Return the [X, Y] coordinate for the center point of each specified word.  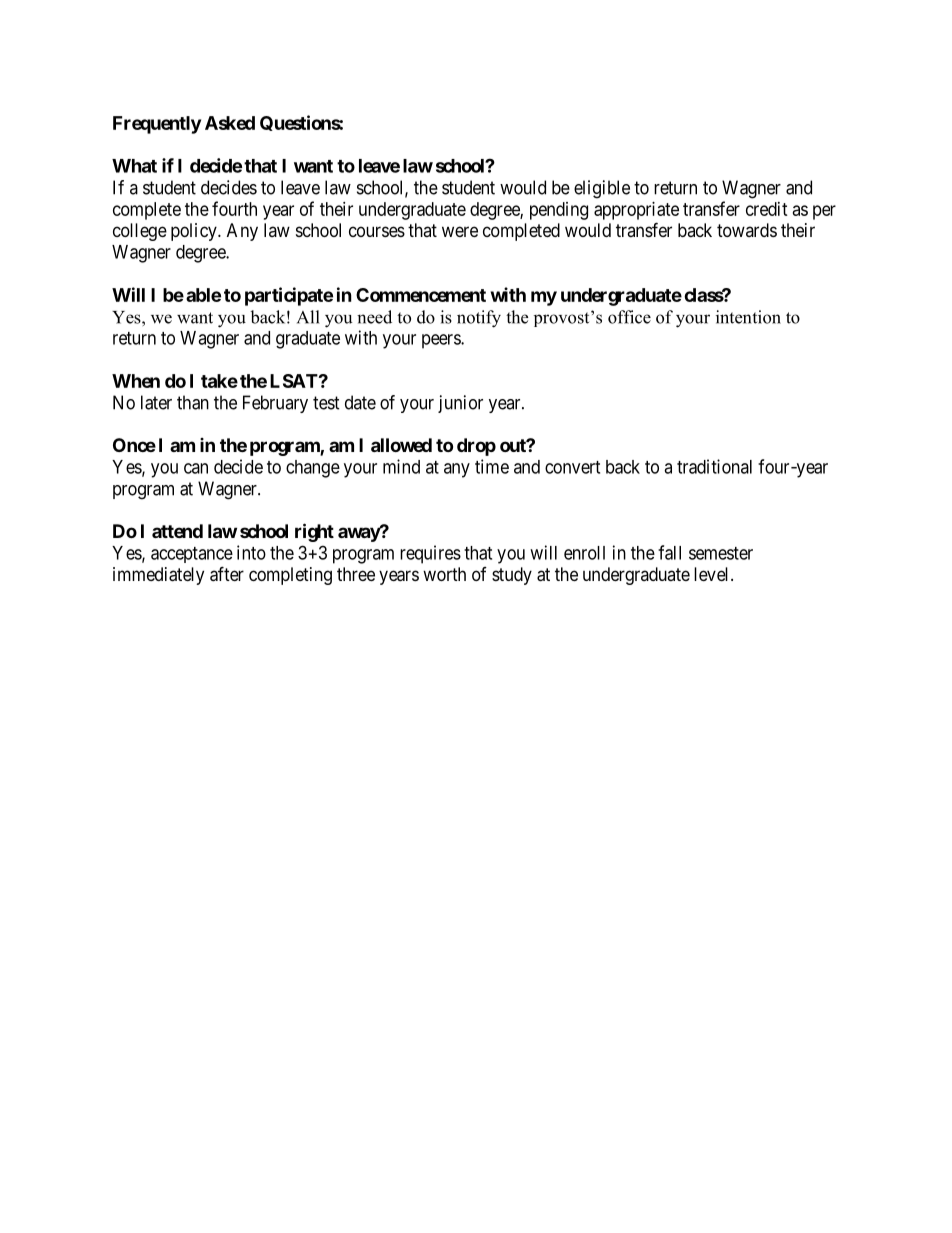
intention [748, 317]
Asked [230, 123]
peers [442, 341]
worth [444, 574]
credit [767, 209]
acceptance [192, 555]
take [219, 381]
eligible [602, 189]
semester [721, 553]
